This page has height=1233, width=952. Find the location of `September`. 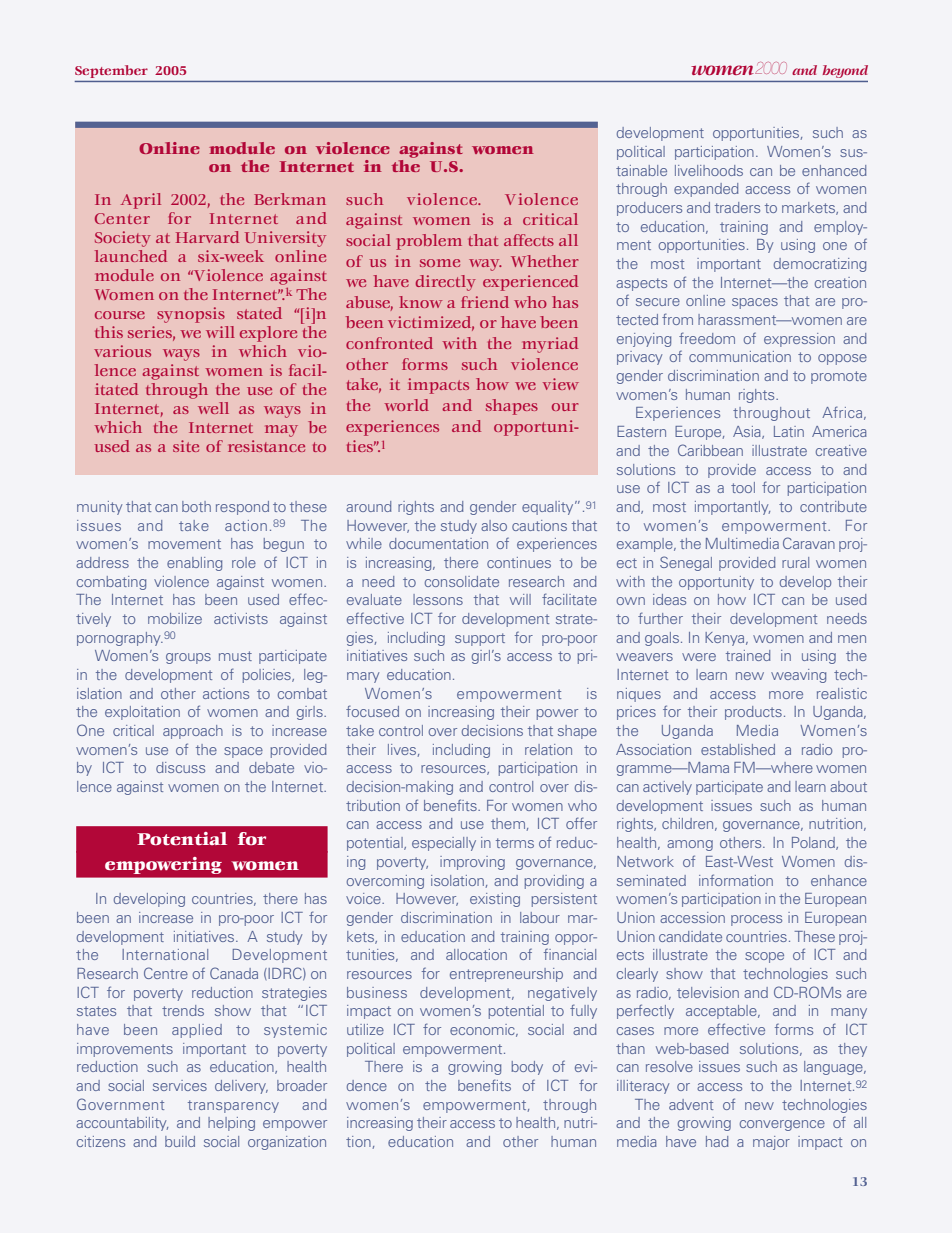

September is located at coordinates (111, 71).
